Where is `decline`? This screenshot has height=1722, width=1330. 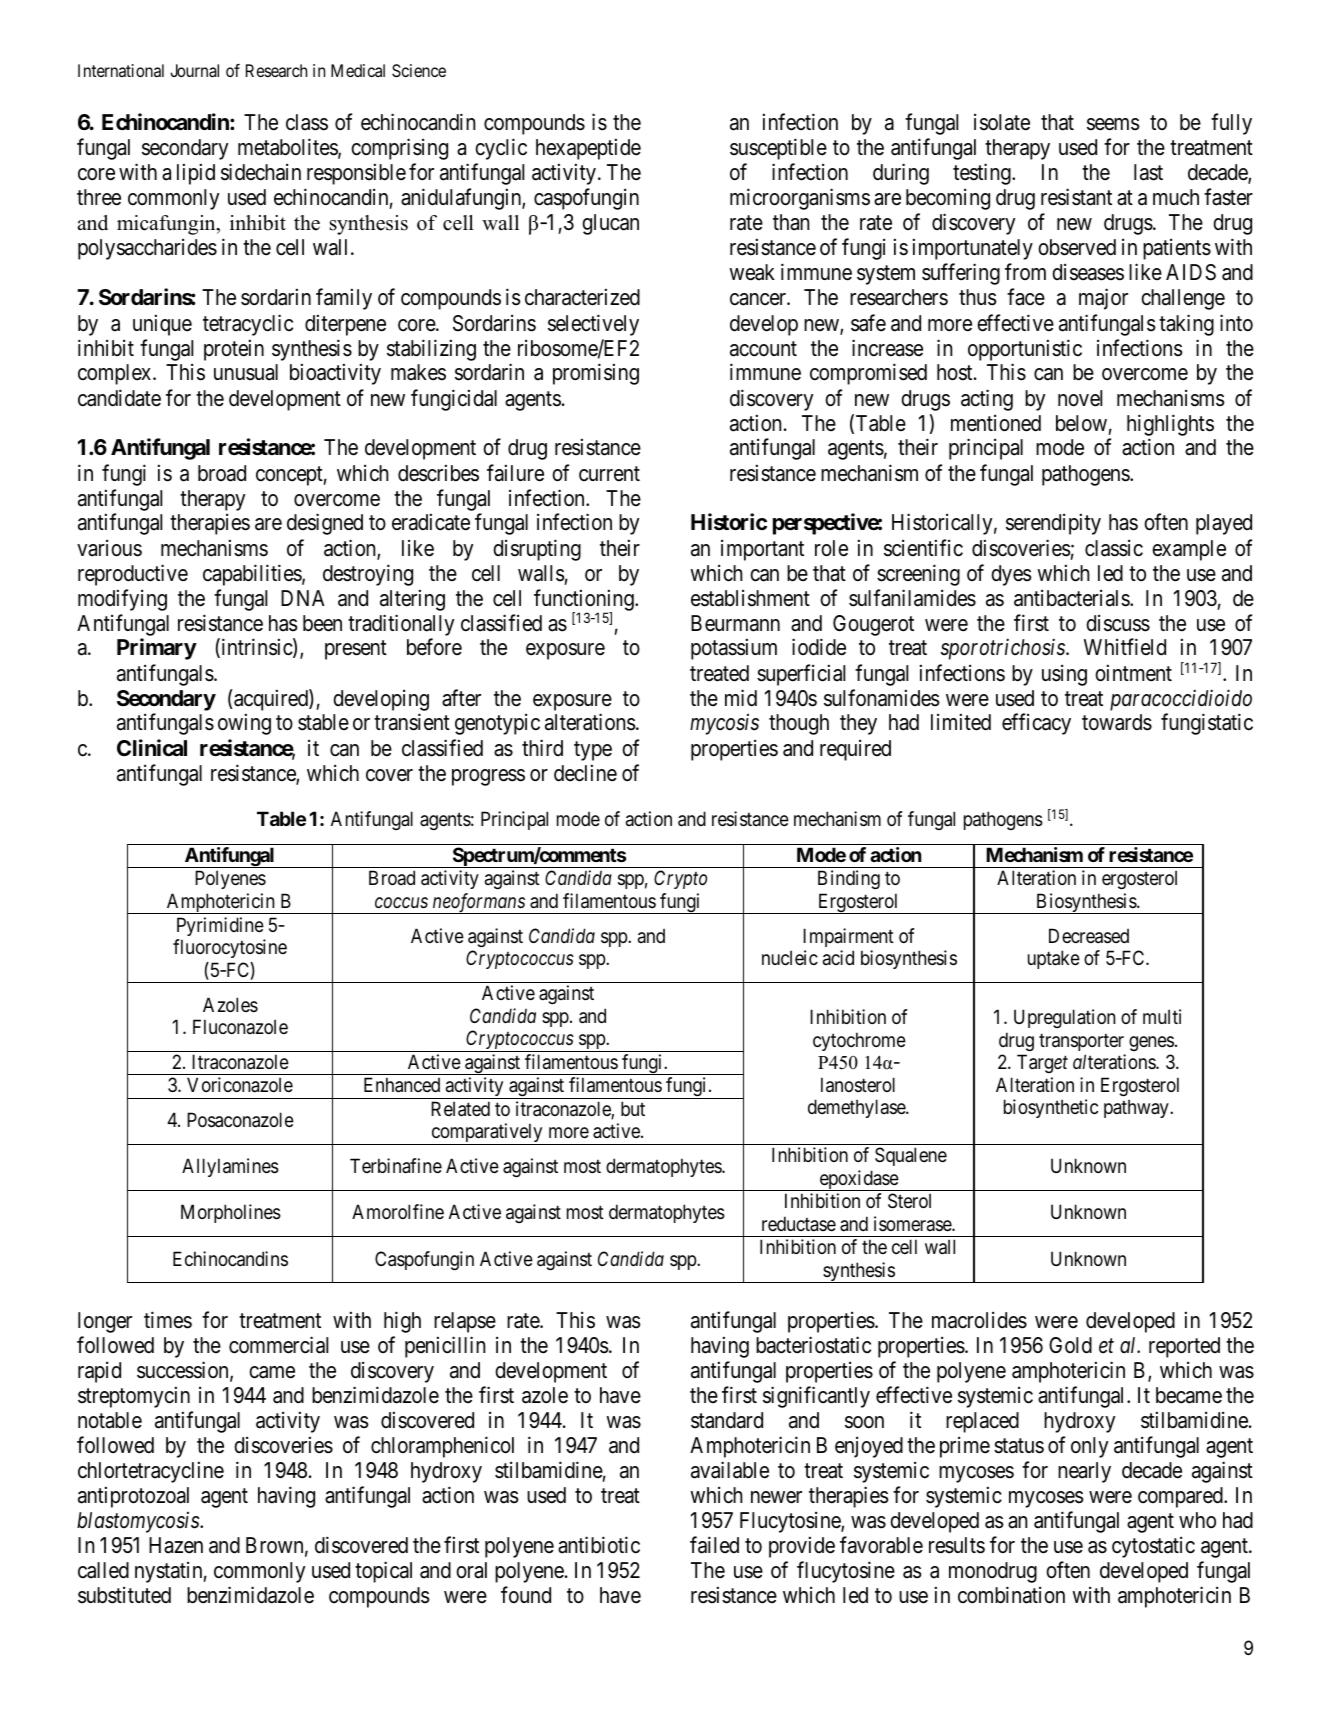 decline is located at coordinates (585, 773).
